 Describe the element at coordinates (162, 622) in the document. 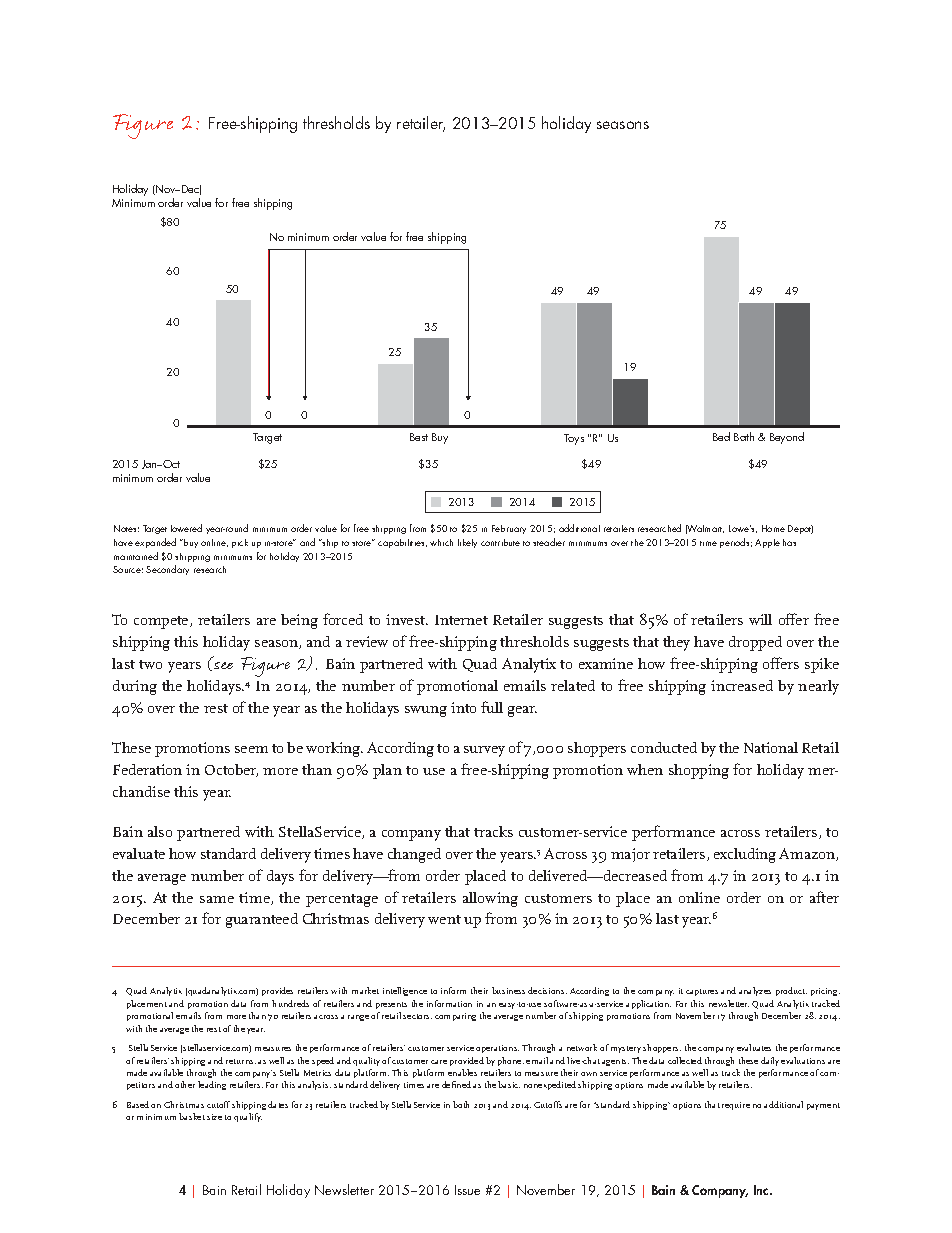

I see `compete` at that location.
